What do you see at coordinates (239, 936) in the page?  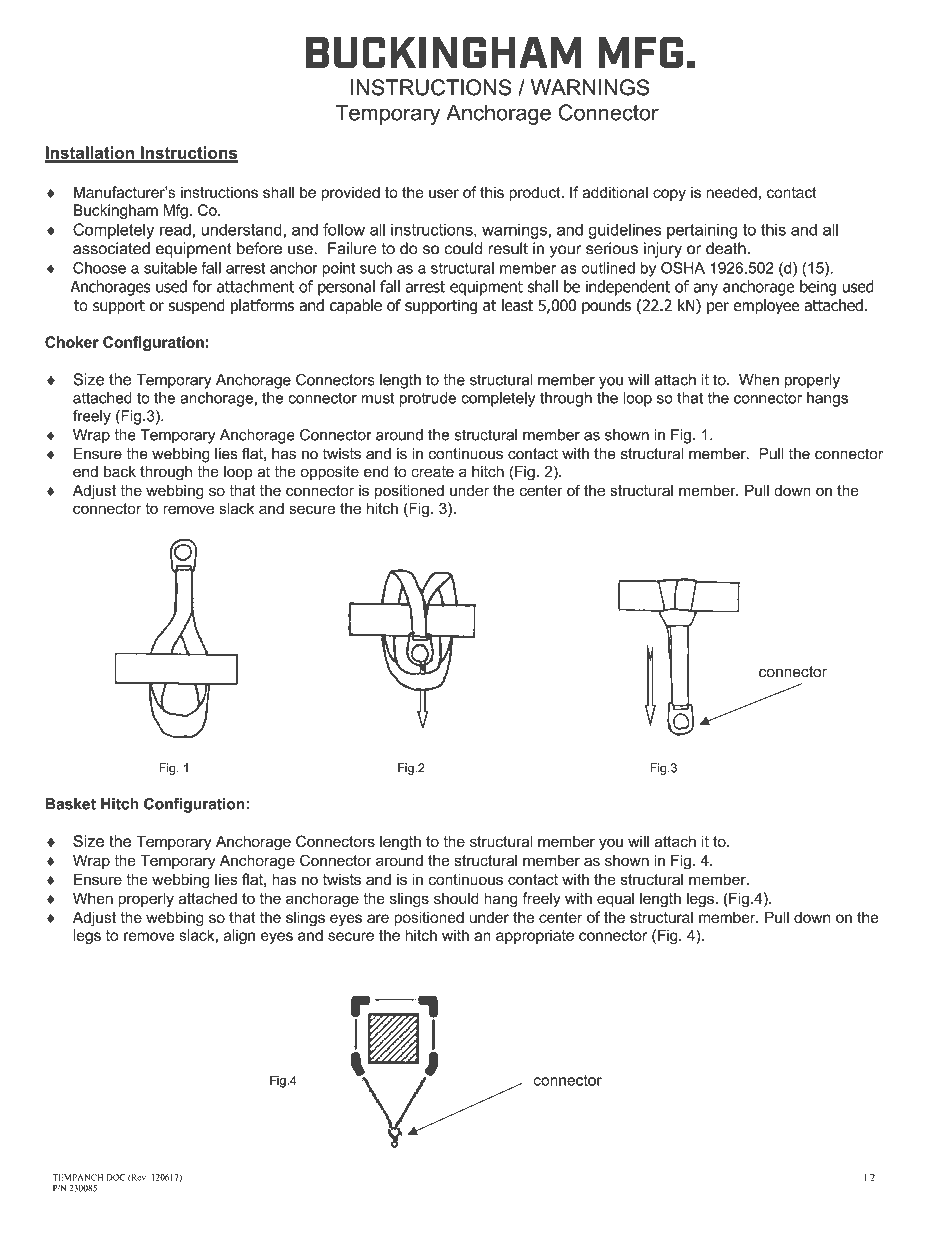 I see `align` at bounding box center [239, 936].
